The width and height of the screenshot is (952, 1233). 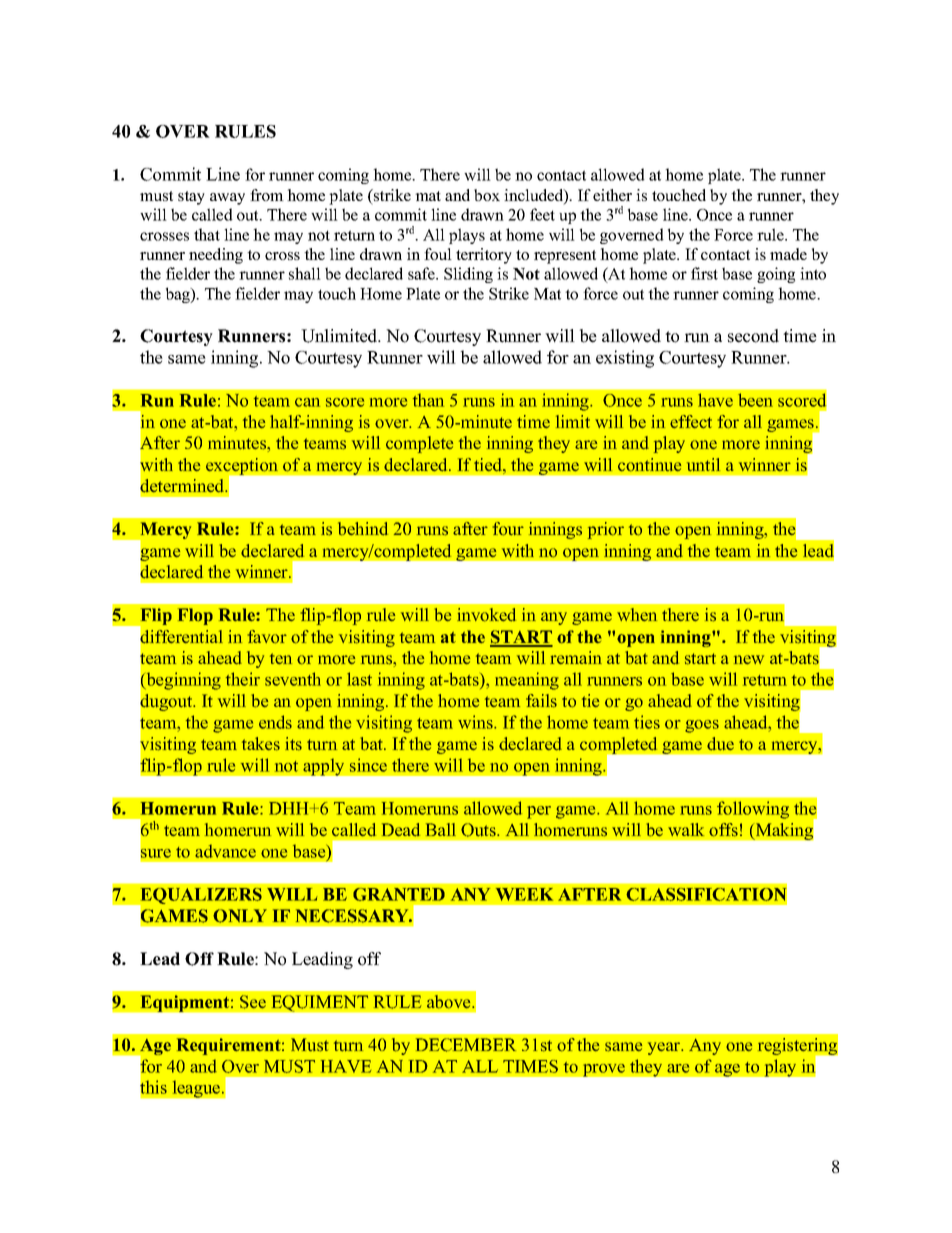 What do you see at coordinates (197, 1089) in the screenshot?
I see `league` at bounding box center [197, 1089].
